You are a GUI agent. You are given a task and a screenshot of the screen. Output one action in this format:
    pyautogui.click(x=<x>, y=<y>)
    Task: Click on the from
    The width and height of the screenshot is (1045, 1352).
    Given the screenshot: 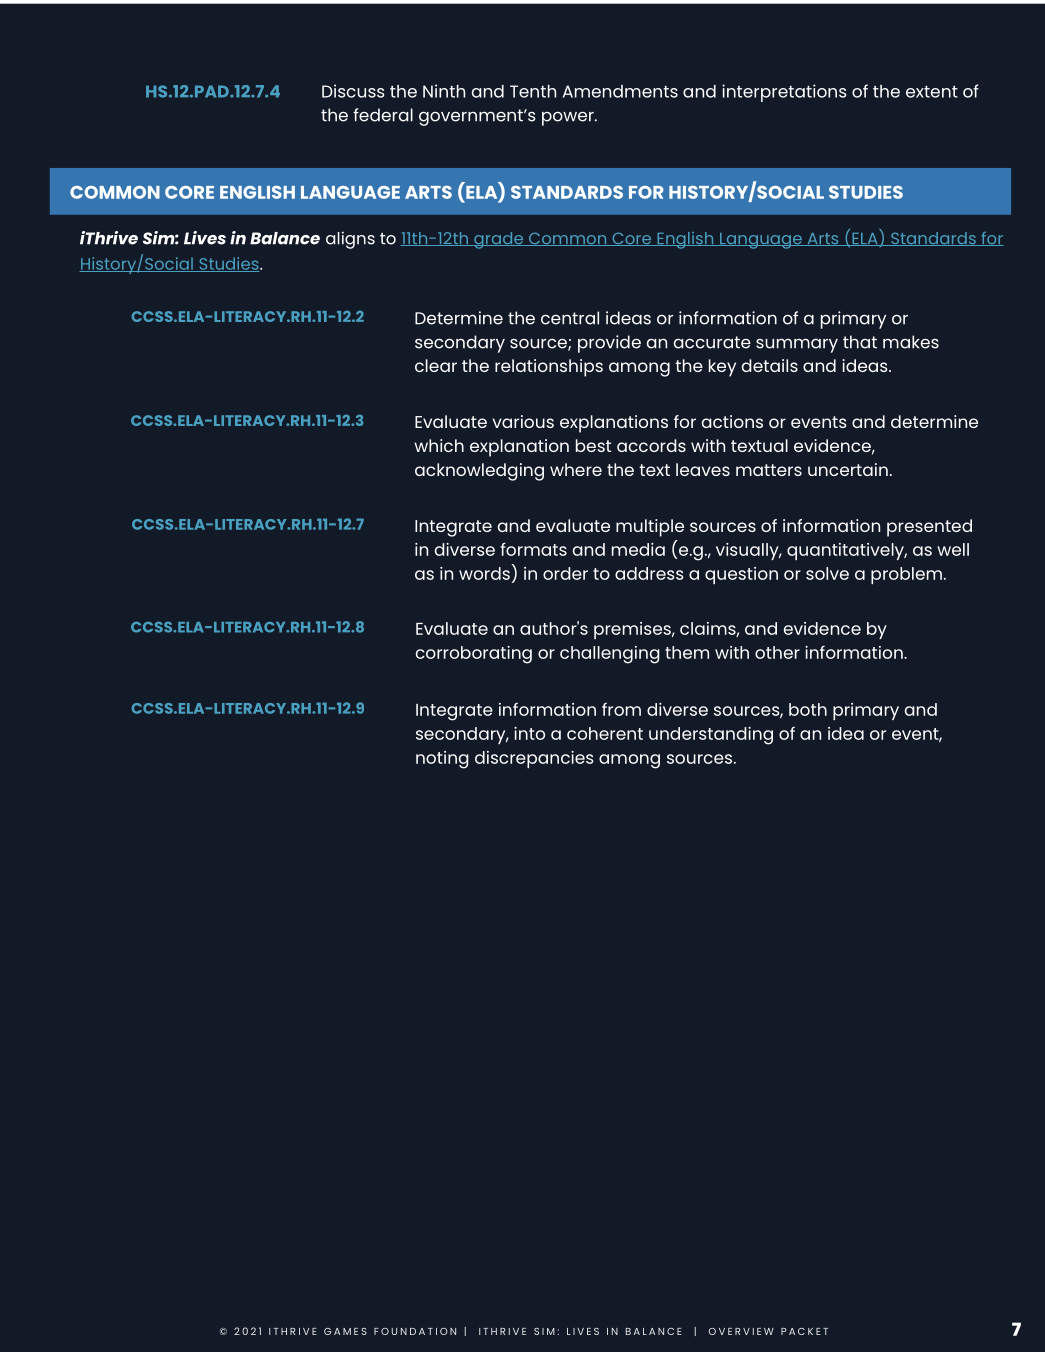 What is the action you would take?
    pyautogui.click(x=621, y=709)
